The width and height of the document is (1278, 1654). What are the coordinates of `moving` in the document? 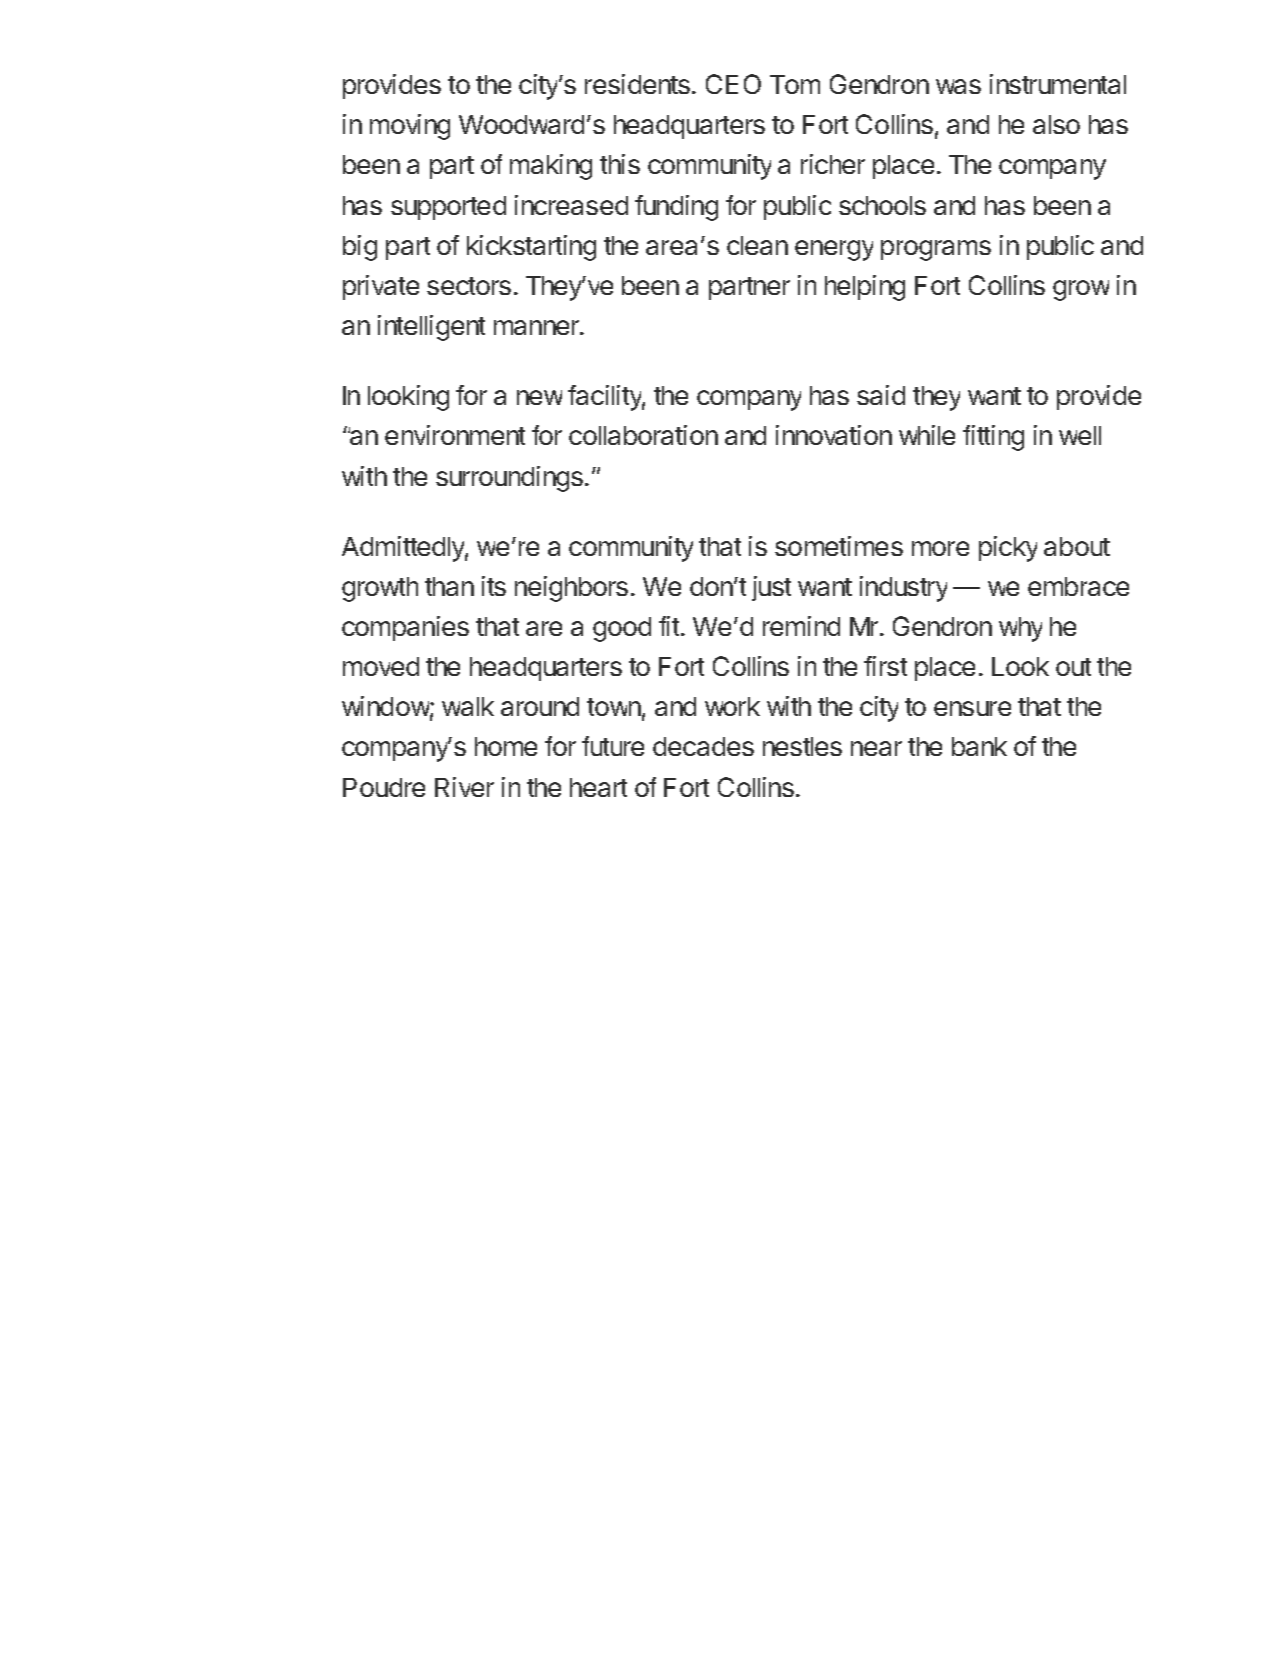 It's located at (410, 127).
